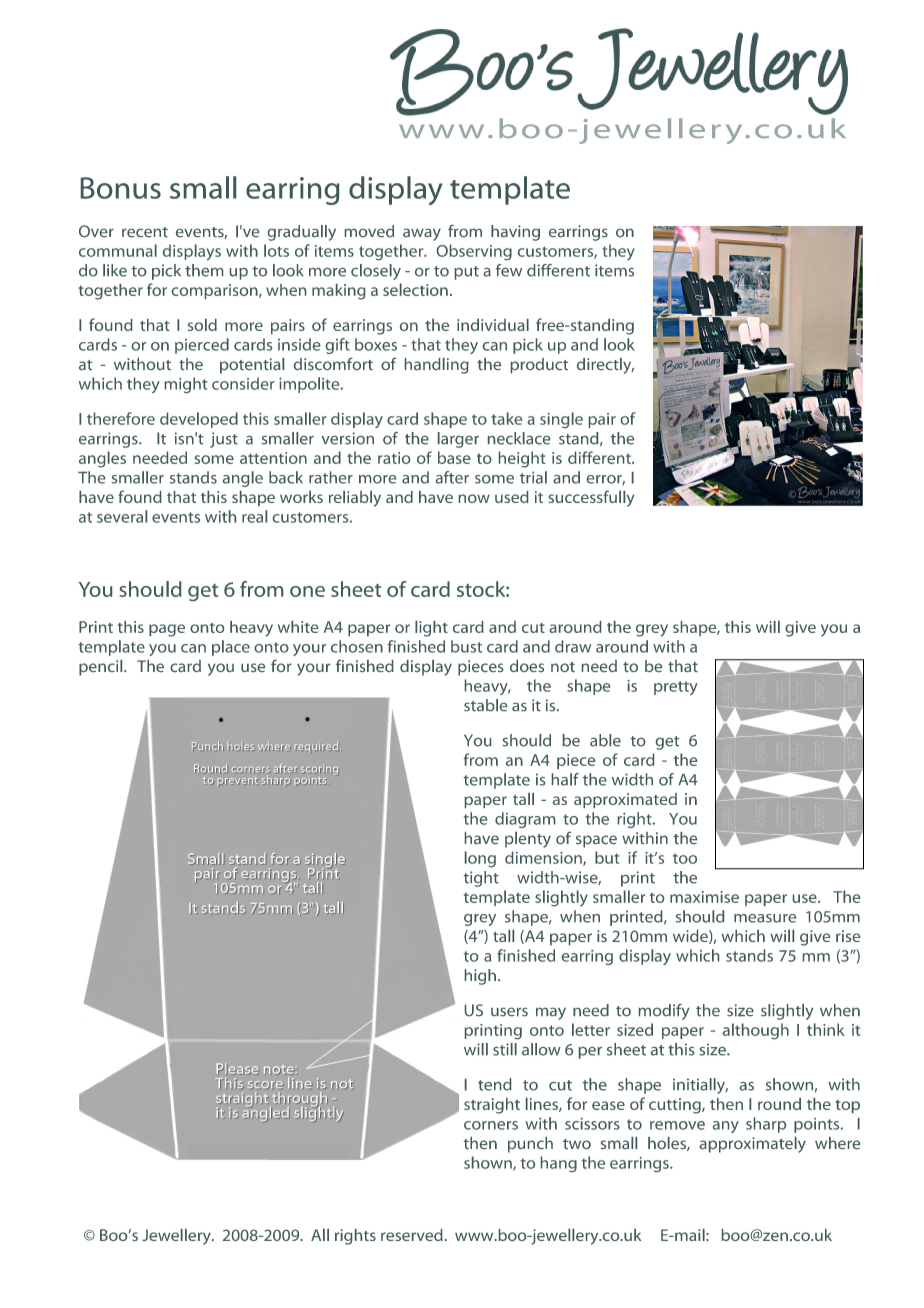 Image resolution: width=924 pixels, height=1308 pixels. What do you see at coordinates (509, 1012) in the screenshot?
I see `users` at bounding box center [509, 1012].
